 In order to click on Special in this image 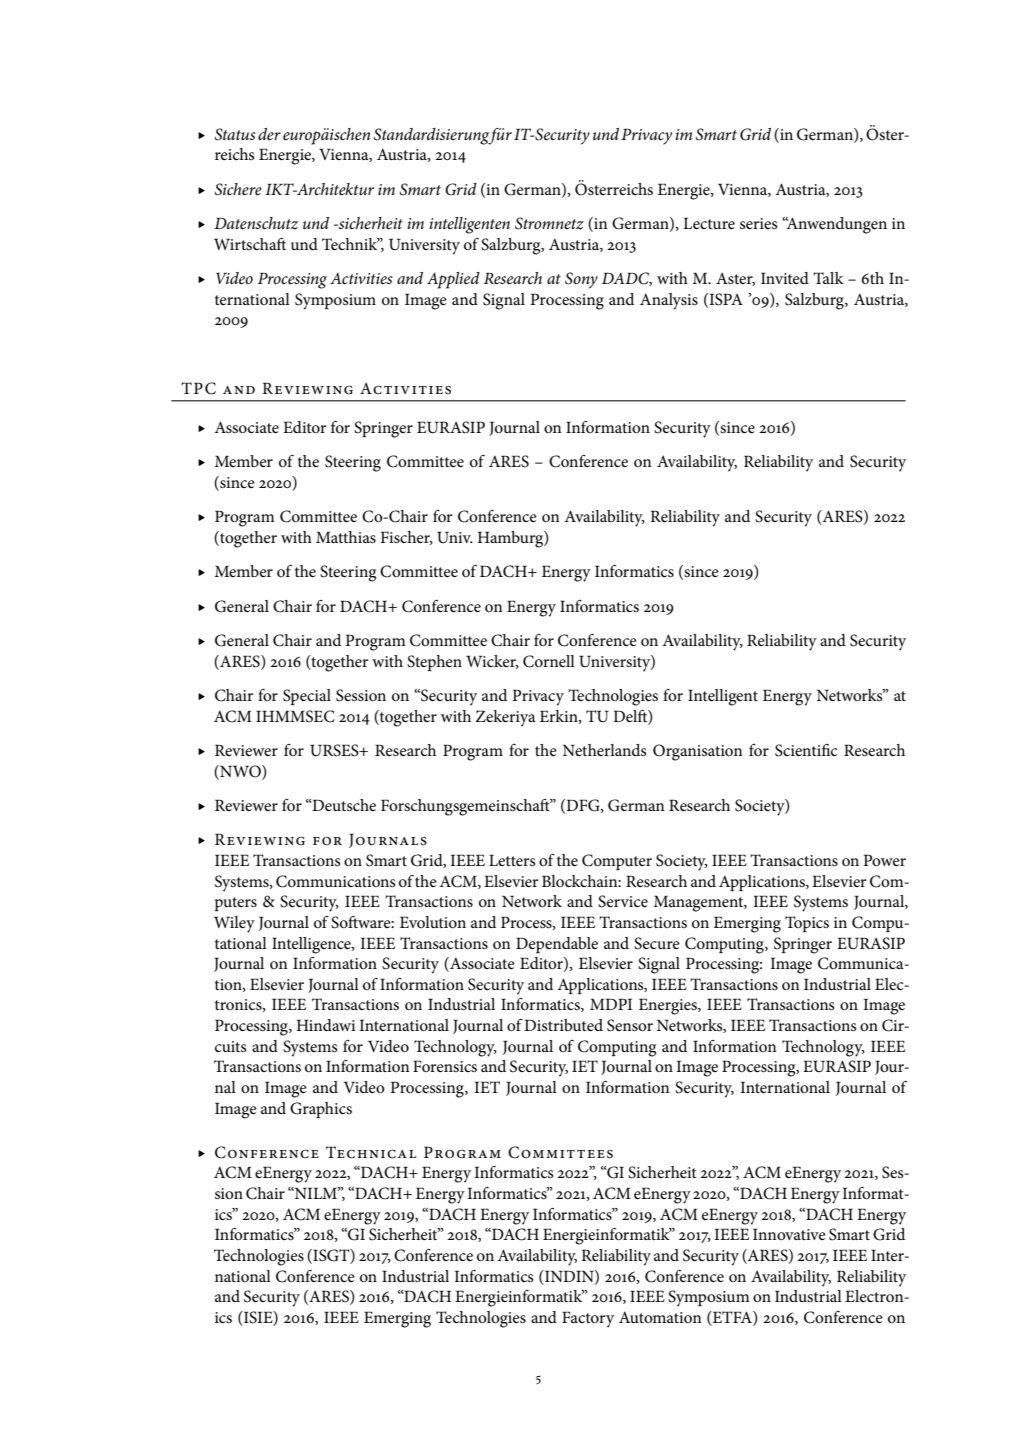, I will do `click(307, 697)`.
